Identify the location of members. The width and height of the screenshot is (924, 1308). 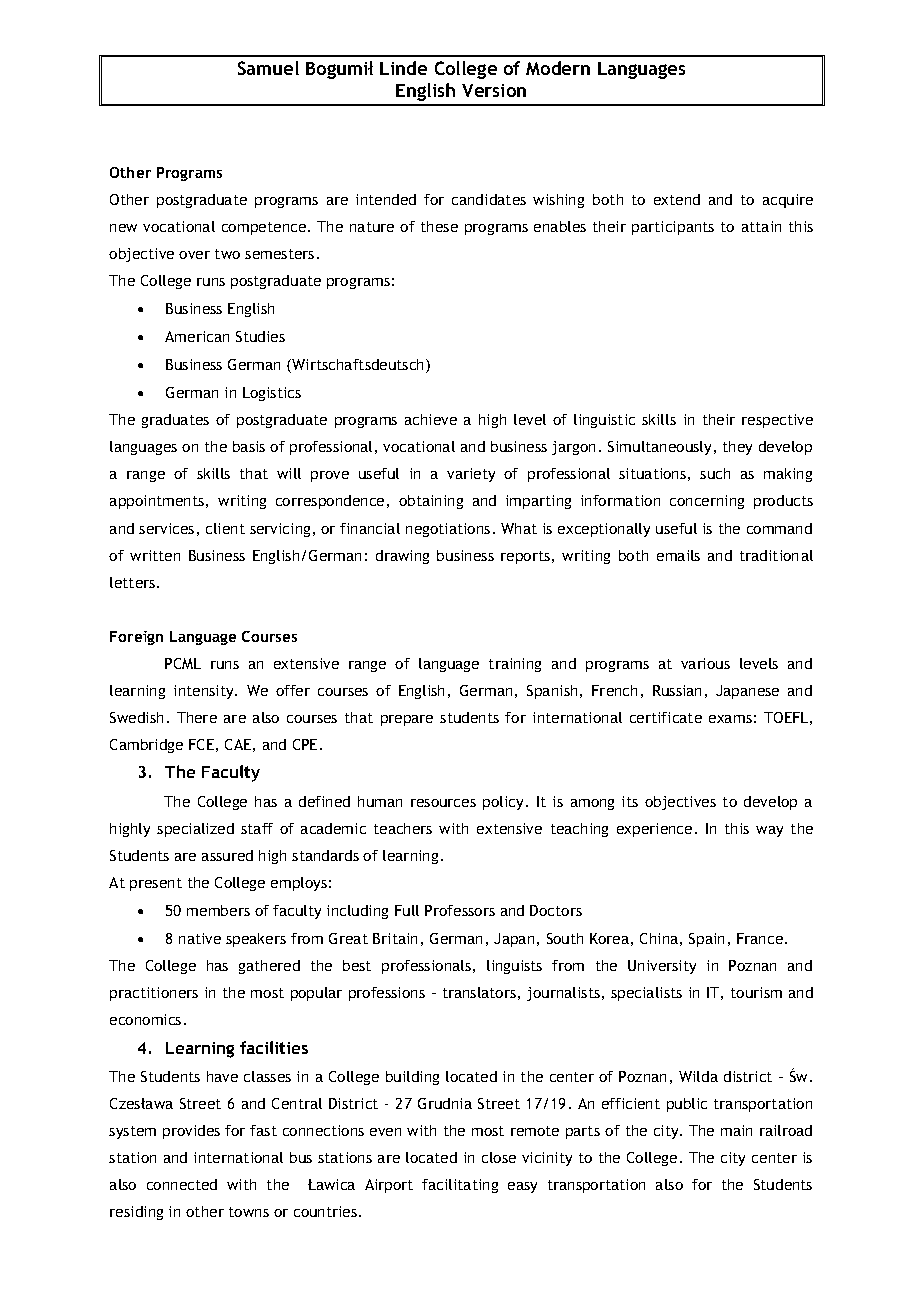
(218, 910).
